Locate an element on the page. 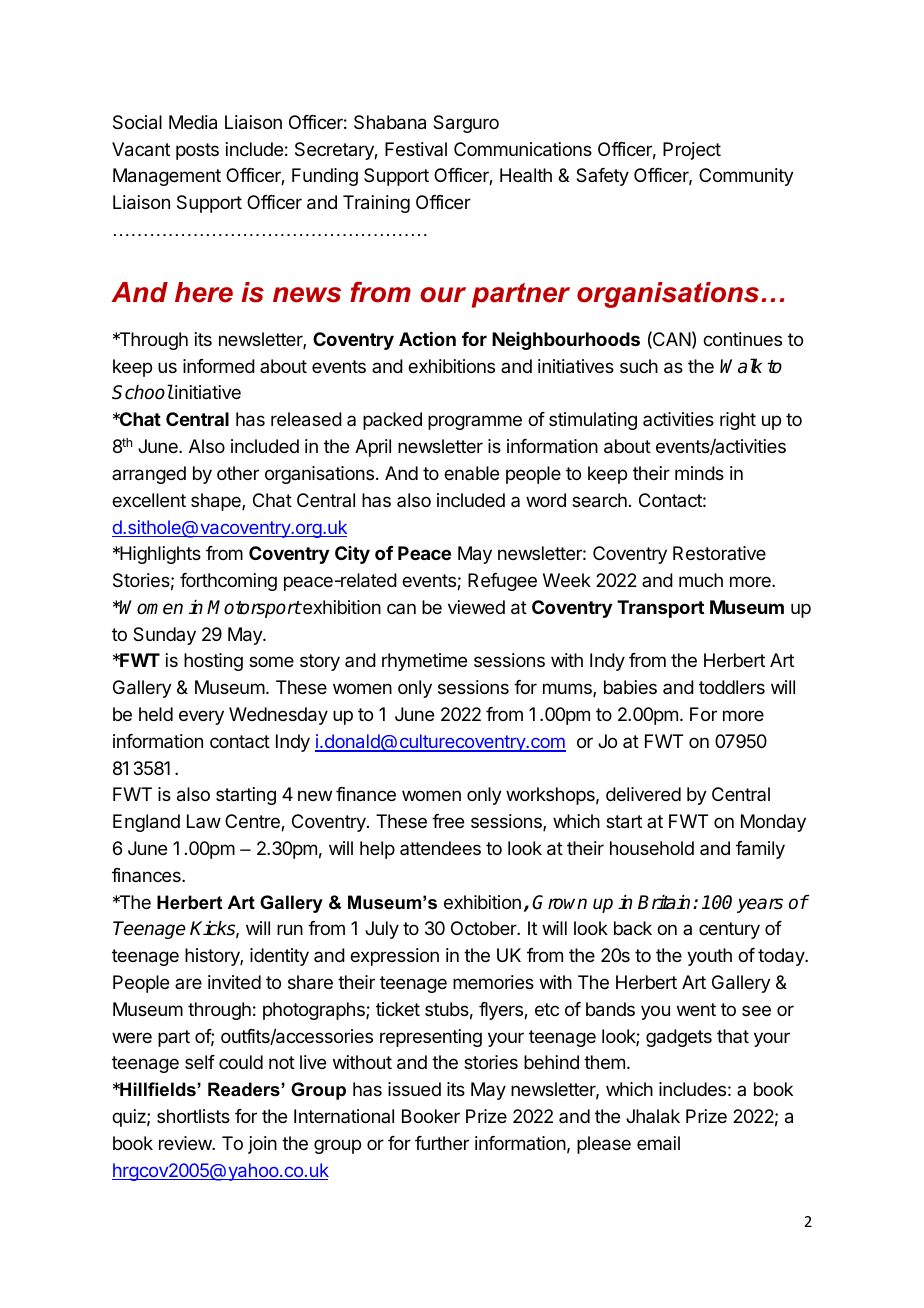 This image has width=924, height=1308. posts is located at coordinates (197, 151).
